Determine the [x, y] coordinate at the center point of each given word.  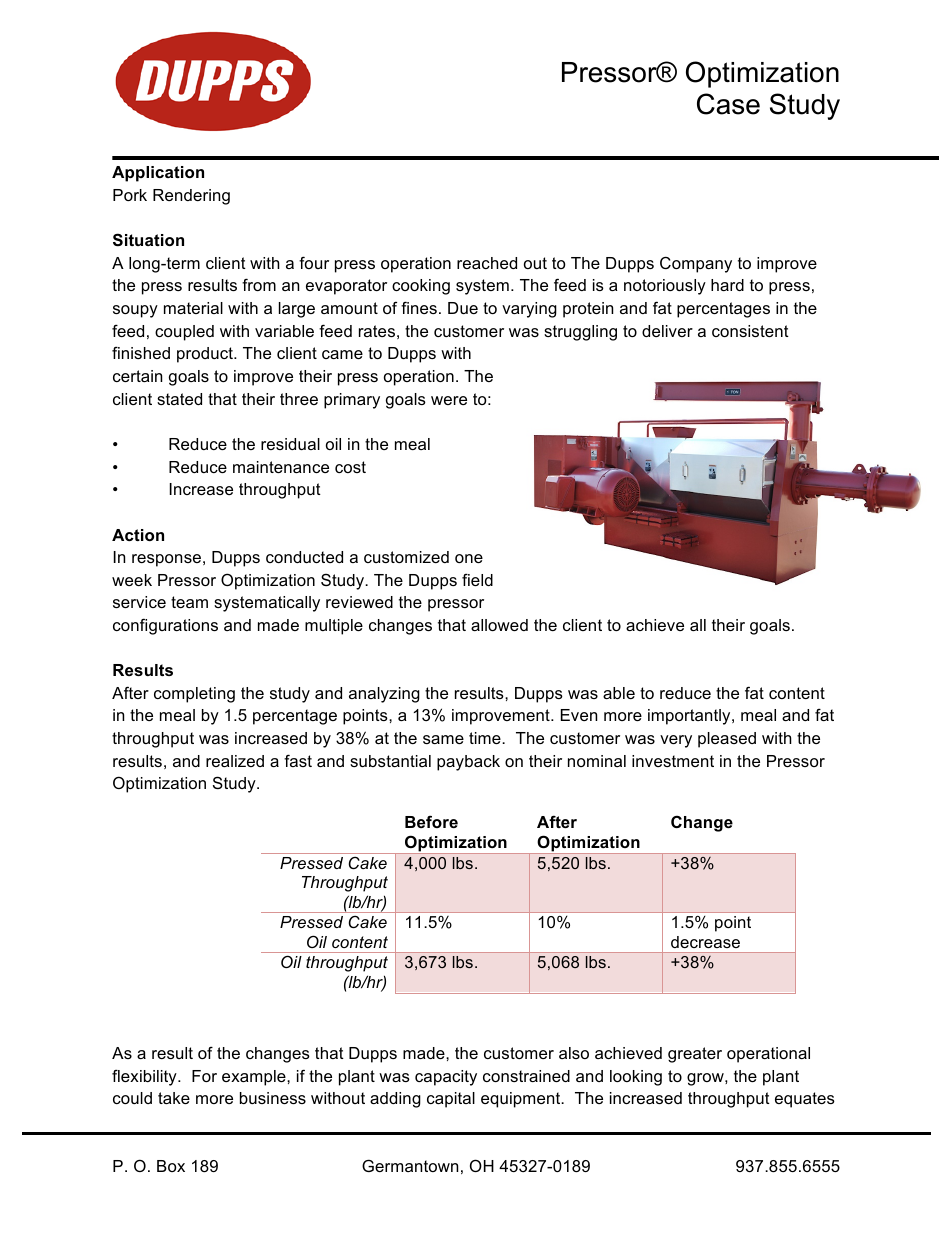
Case [728, 104]
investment [673, 761]
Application [158, 174]
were [449, 400]
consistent [750, 331]
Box [171, 1166]
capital [451, 1100]
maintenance [281, 467]
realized [235, 761]
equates [805, 1100]
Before [431, 821]
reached [487, 263]
